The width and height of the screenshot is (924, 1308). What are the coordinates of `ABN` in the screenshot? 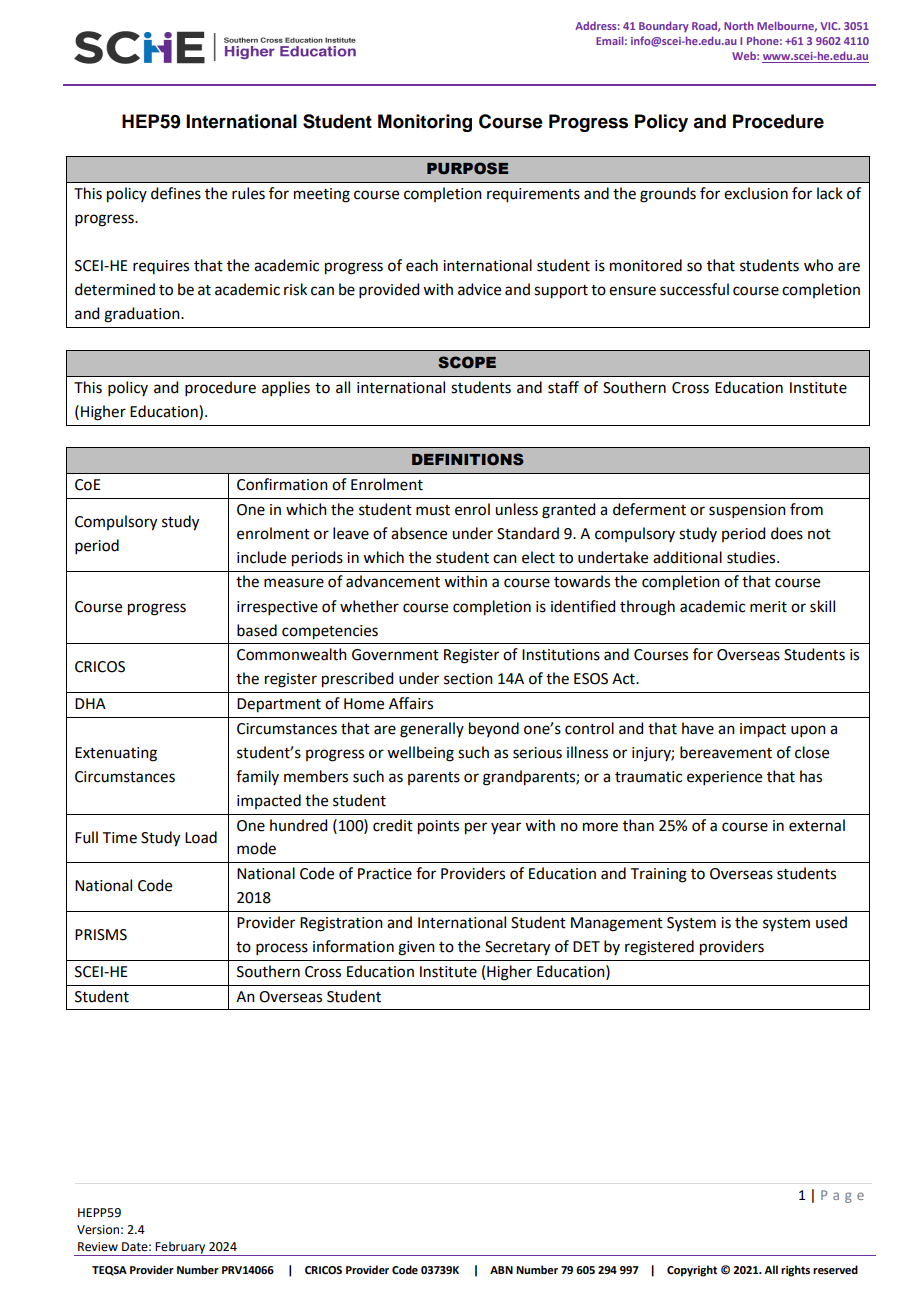 It's located at (501, 1270).
